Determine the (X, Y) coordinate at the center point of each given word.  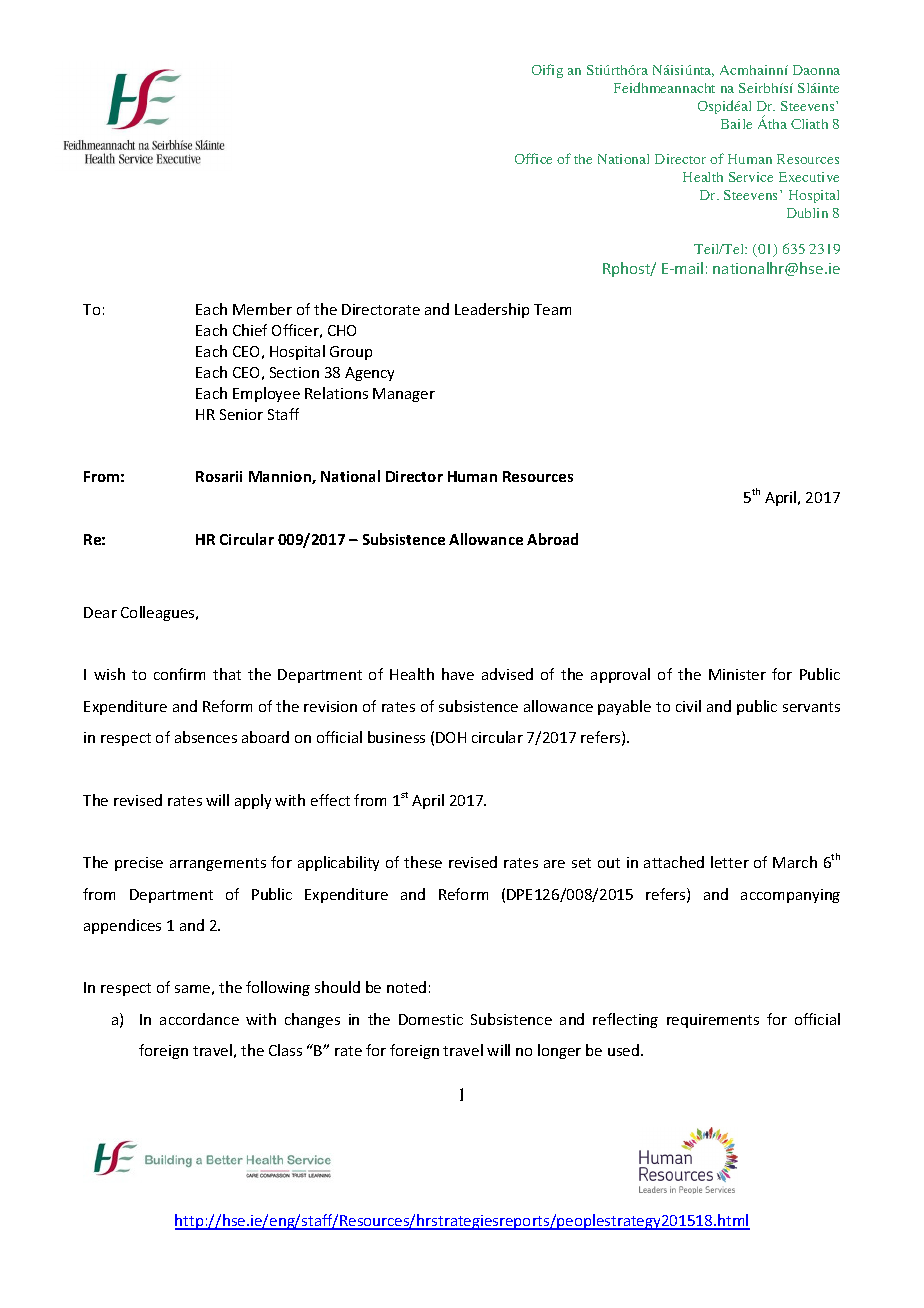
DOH (451, 737)
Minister (737, 674)
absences (206, 737)
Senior (241, 414)
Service (751, 177)
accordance (199, 1019)
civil (688, 706)
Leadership (492, 310)
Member (262, 309)
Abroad (552, 539)
